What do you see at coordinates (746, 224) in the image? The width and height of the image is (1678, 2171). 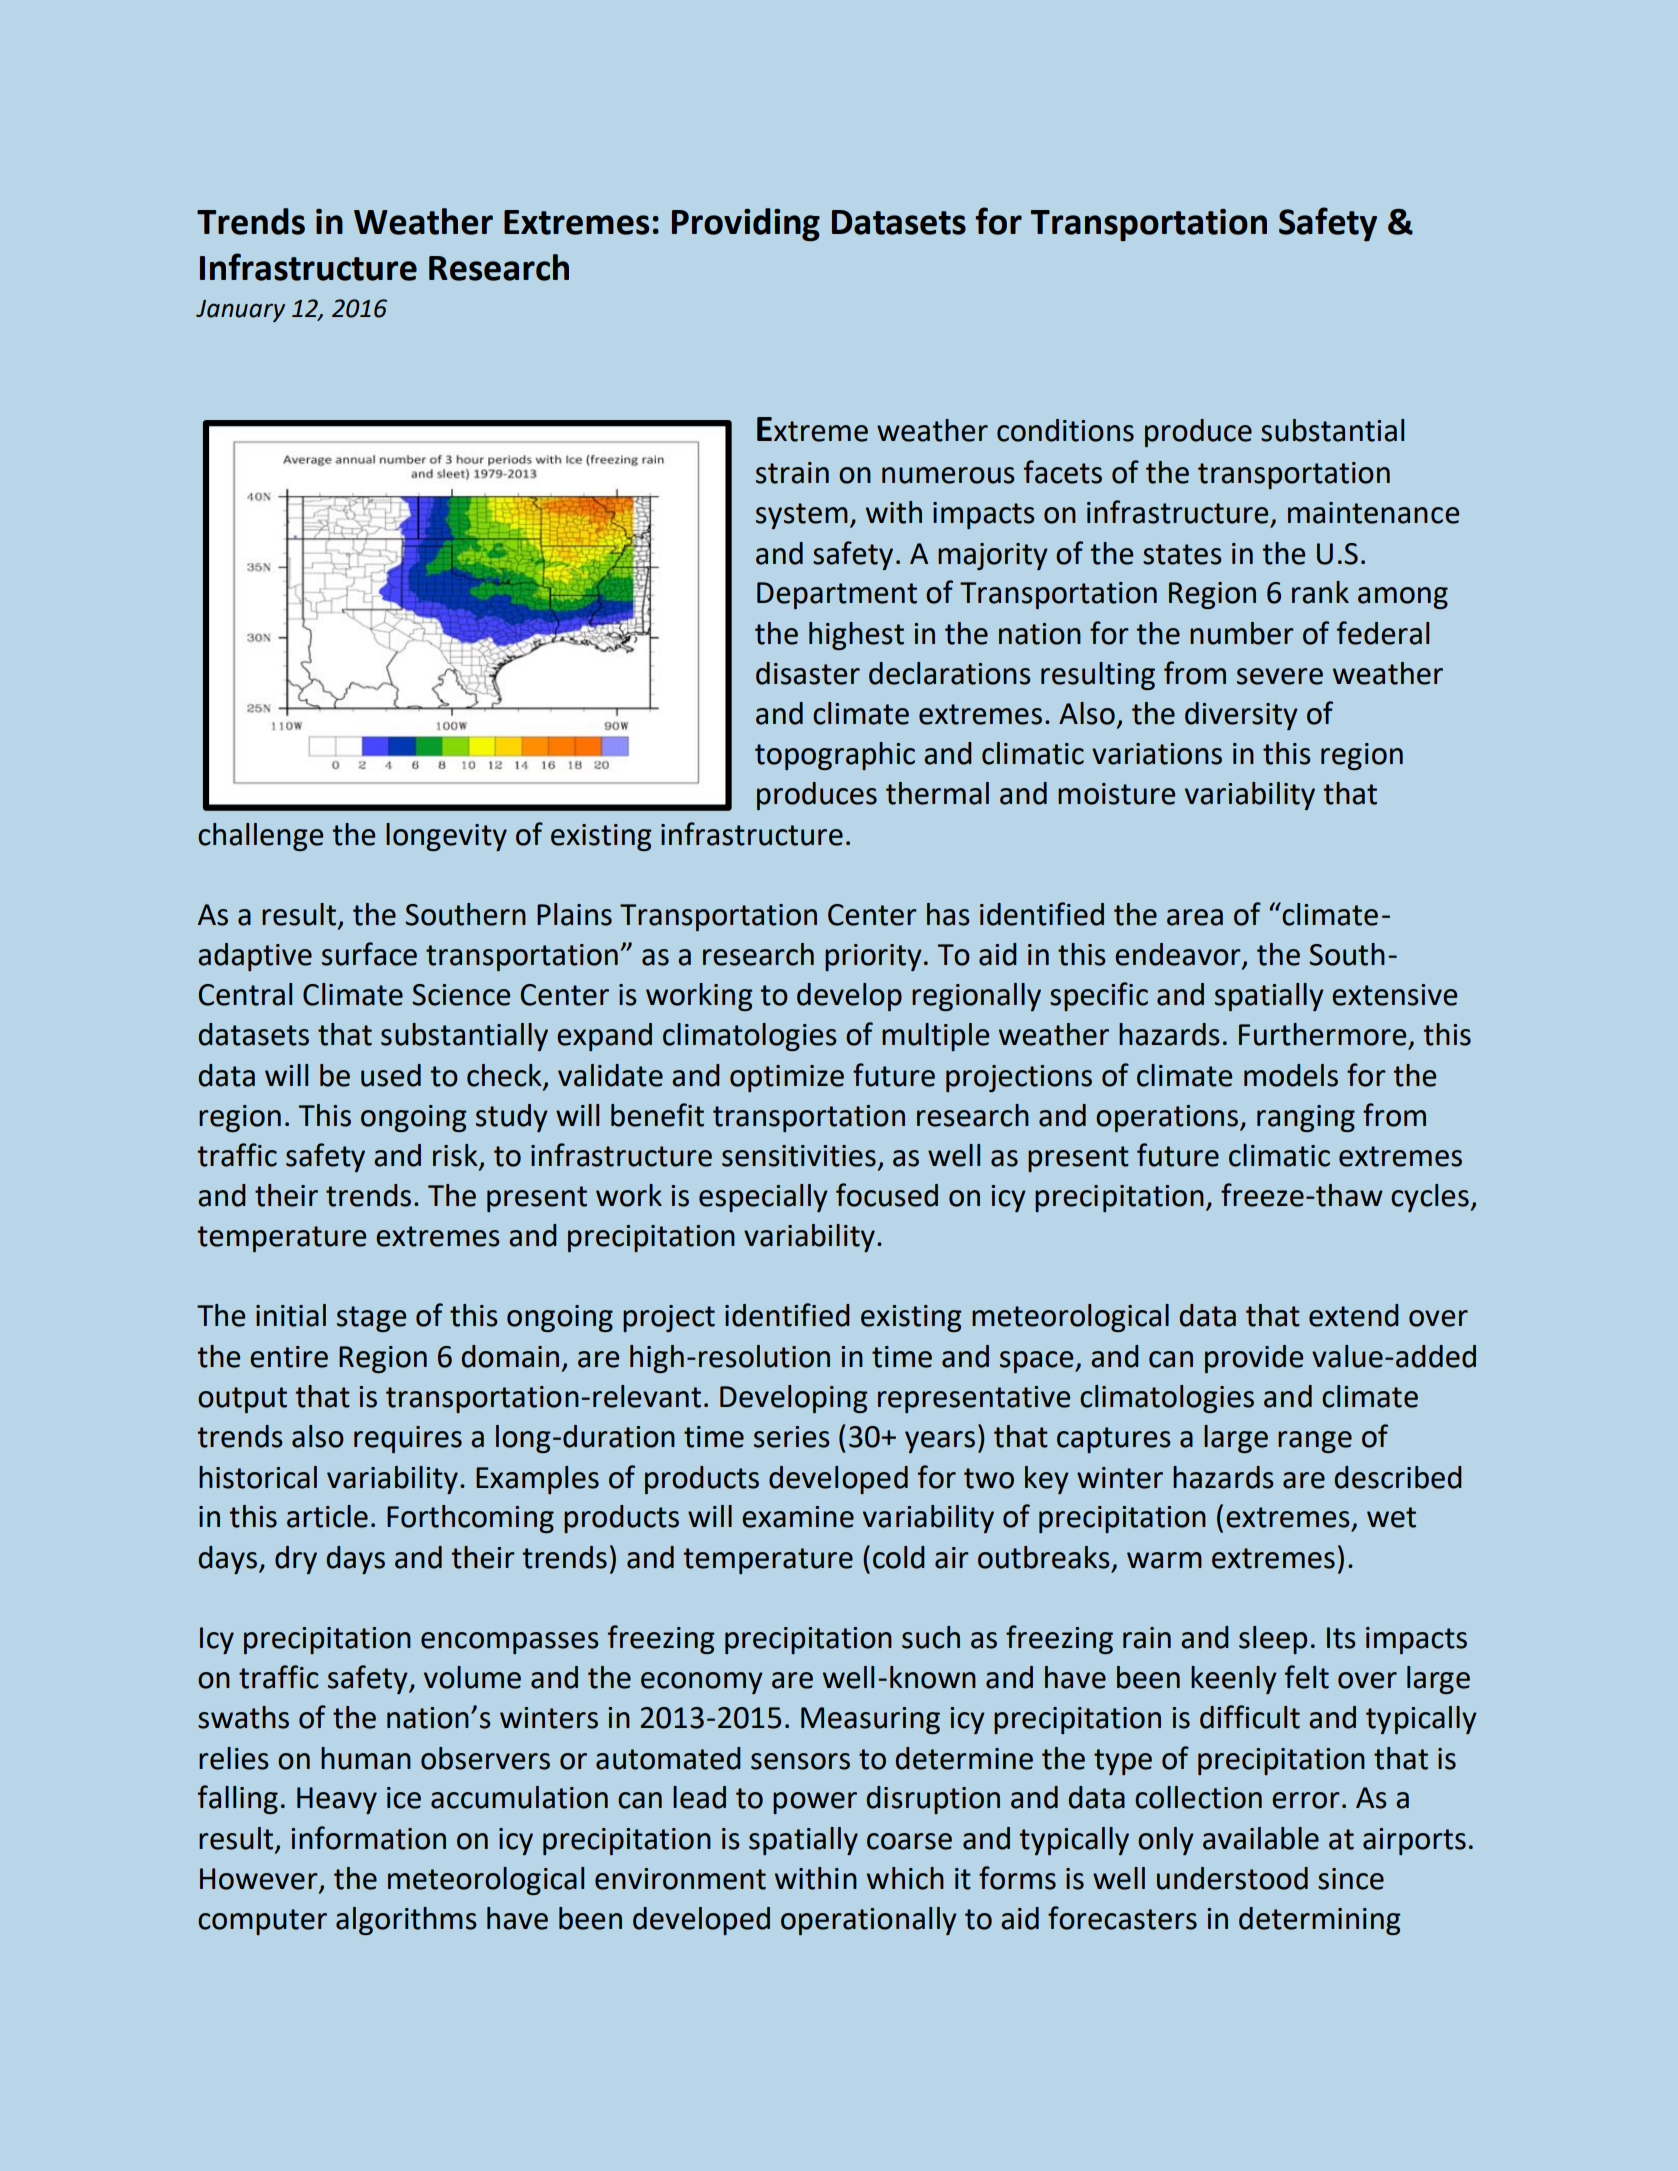 I see `Providing` at bounding box center [746, 224].
